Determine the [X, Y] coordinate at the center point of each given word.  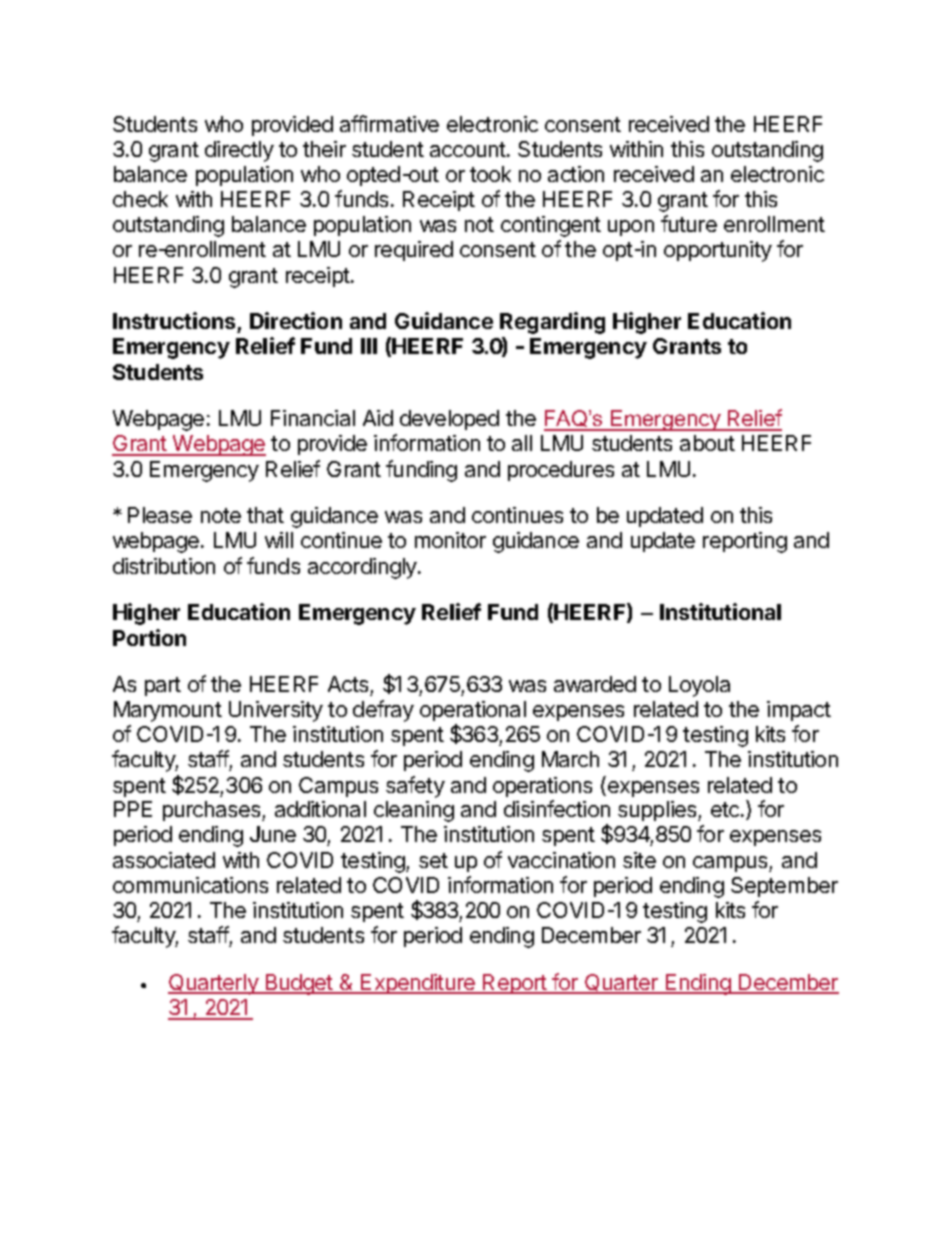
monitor [450, 540]
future [689, 223]
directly [239, 151]
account [469, 149]
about [707, 443]
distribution [164, 566]
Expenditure [418, 984]
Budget [299, 984]
